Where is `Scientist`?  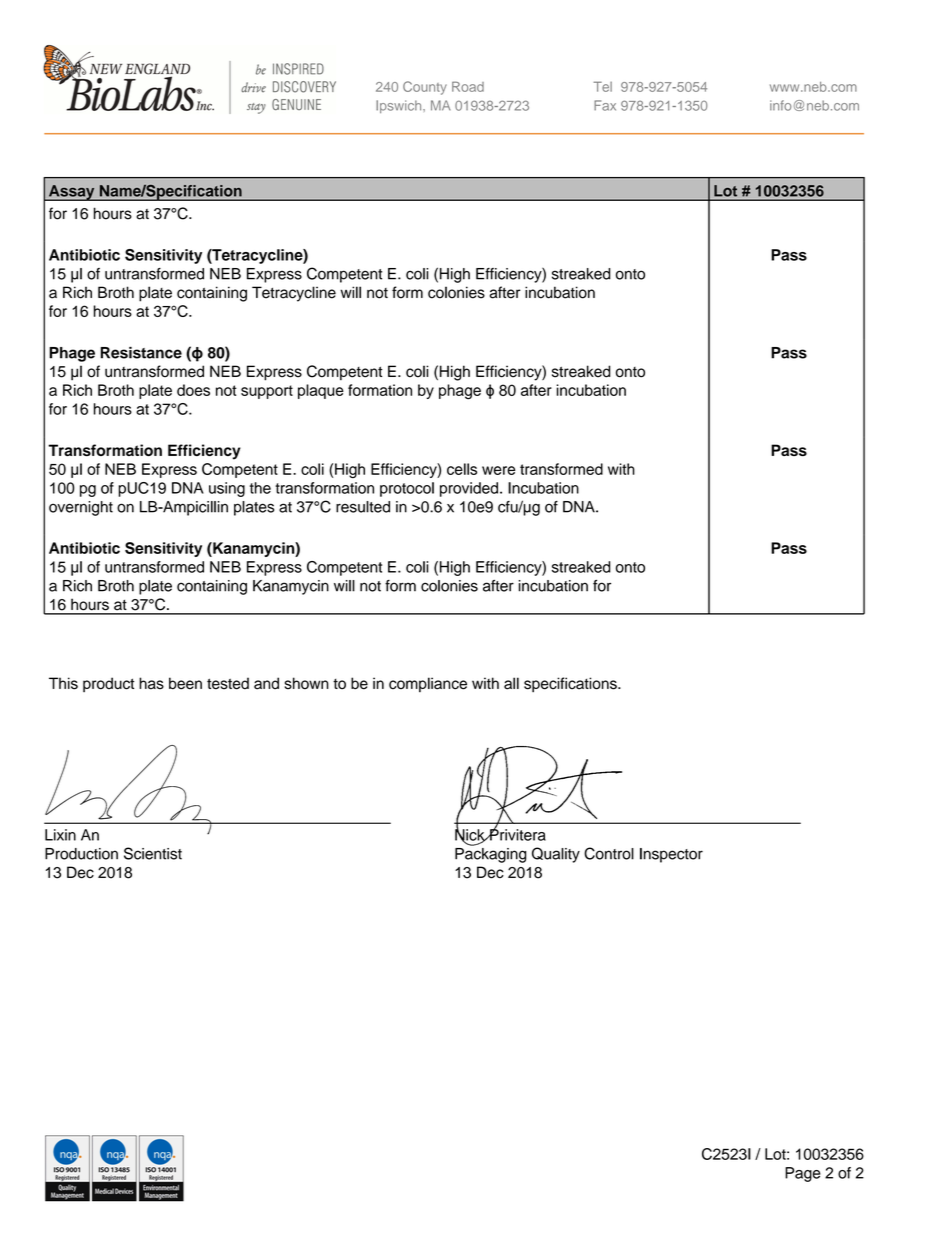
Scientist is located at coordinates (153, 853).
